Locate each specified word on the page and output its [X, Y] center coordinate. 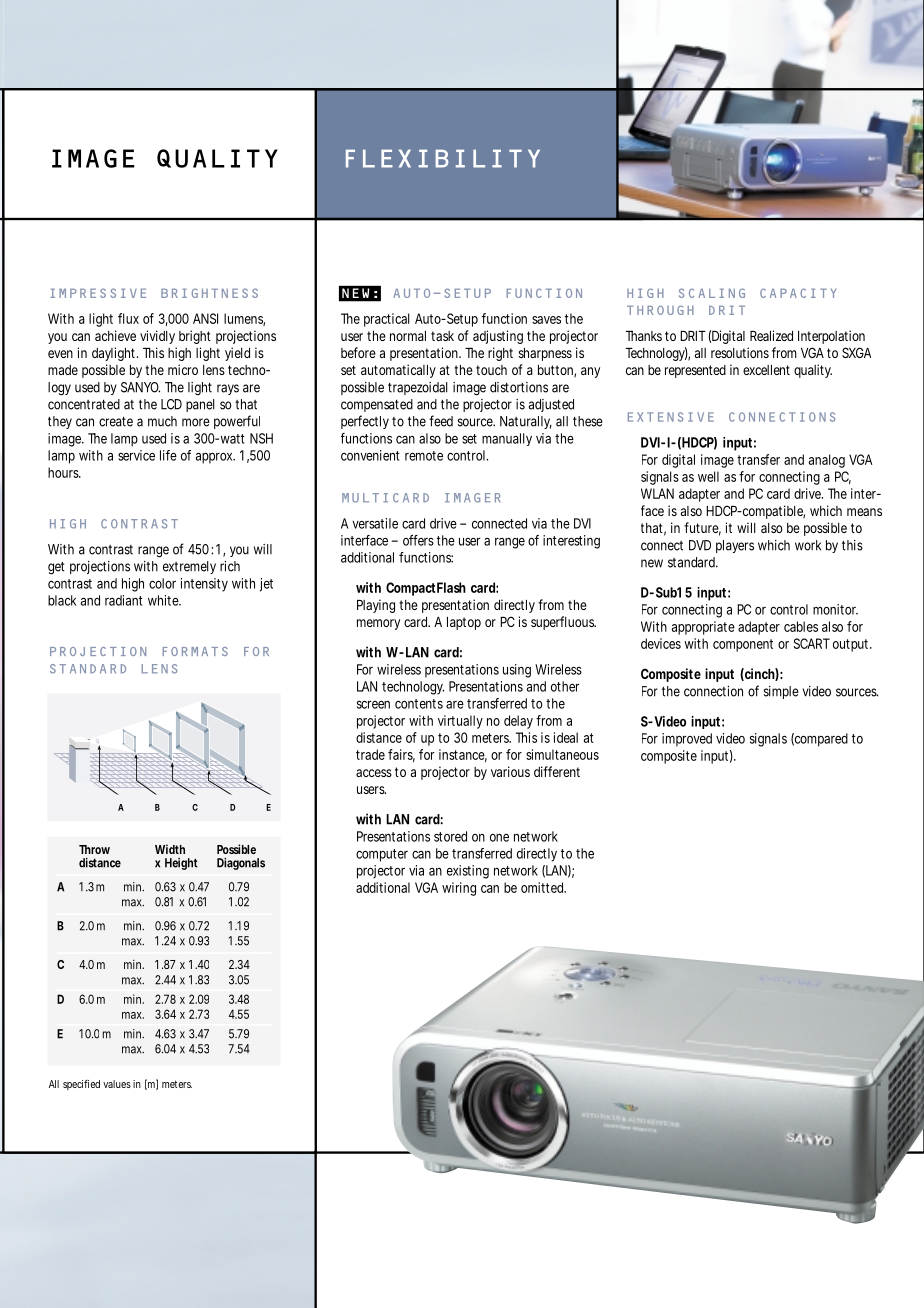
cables [801, 626]
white [164, 600]
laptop [464, 623]
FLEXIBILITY [443, 158]
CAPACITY [798, 293]
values [117, 1084]
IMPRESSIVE [98, 293]
